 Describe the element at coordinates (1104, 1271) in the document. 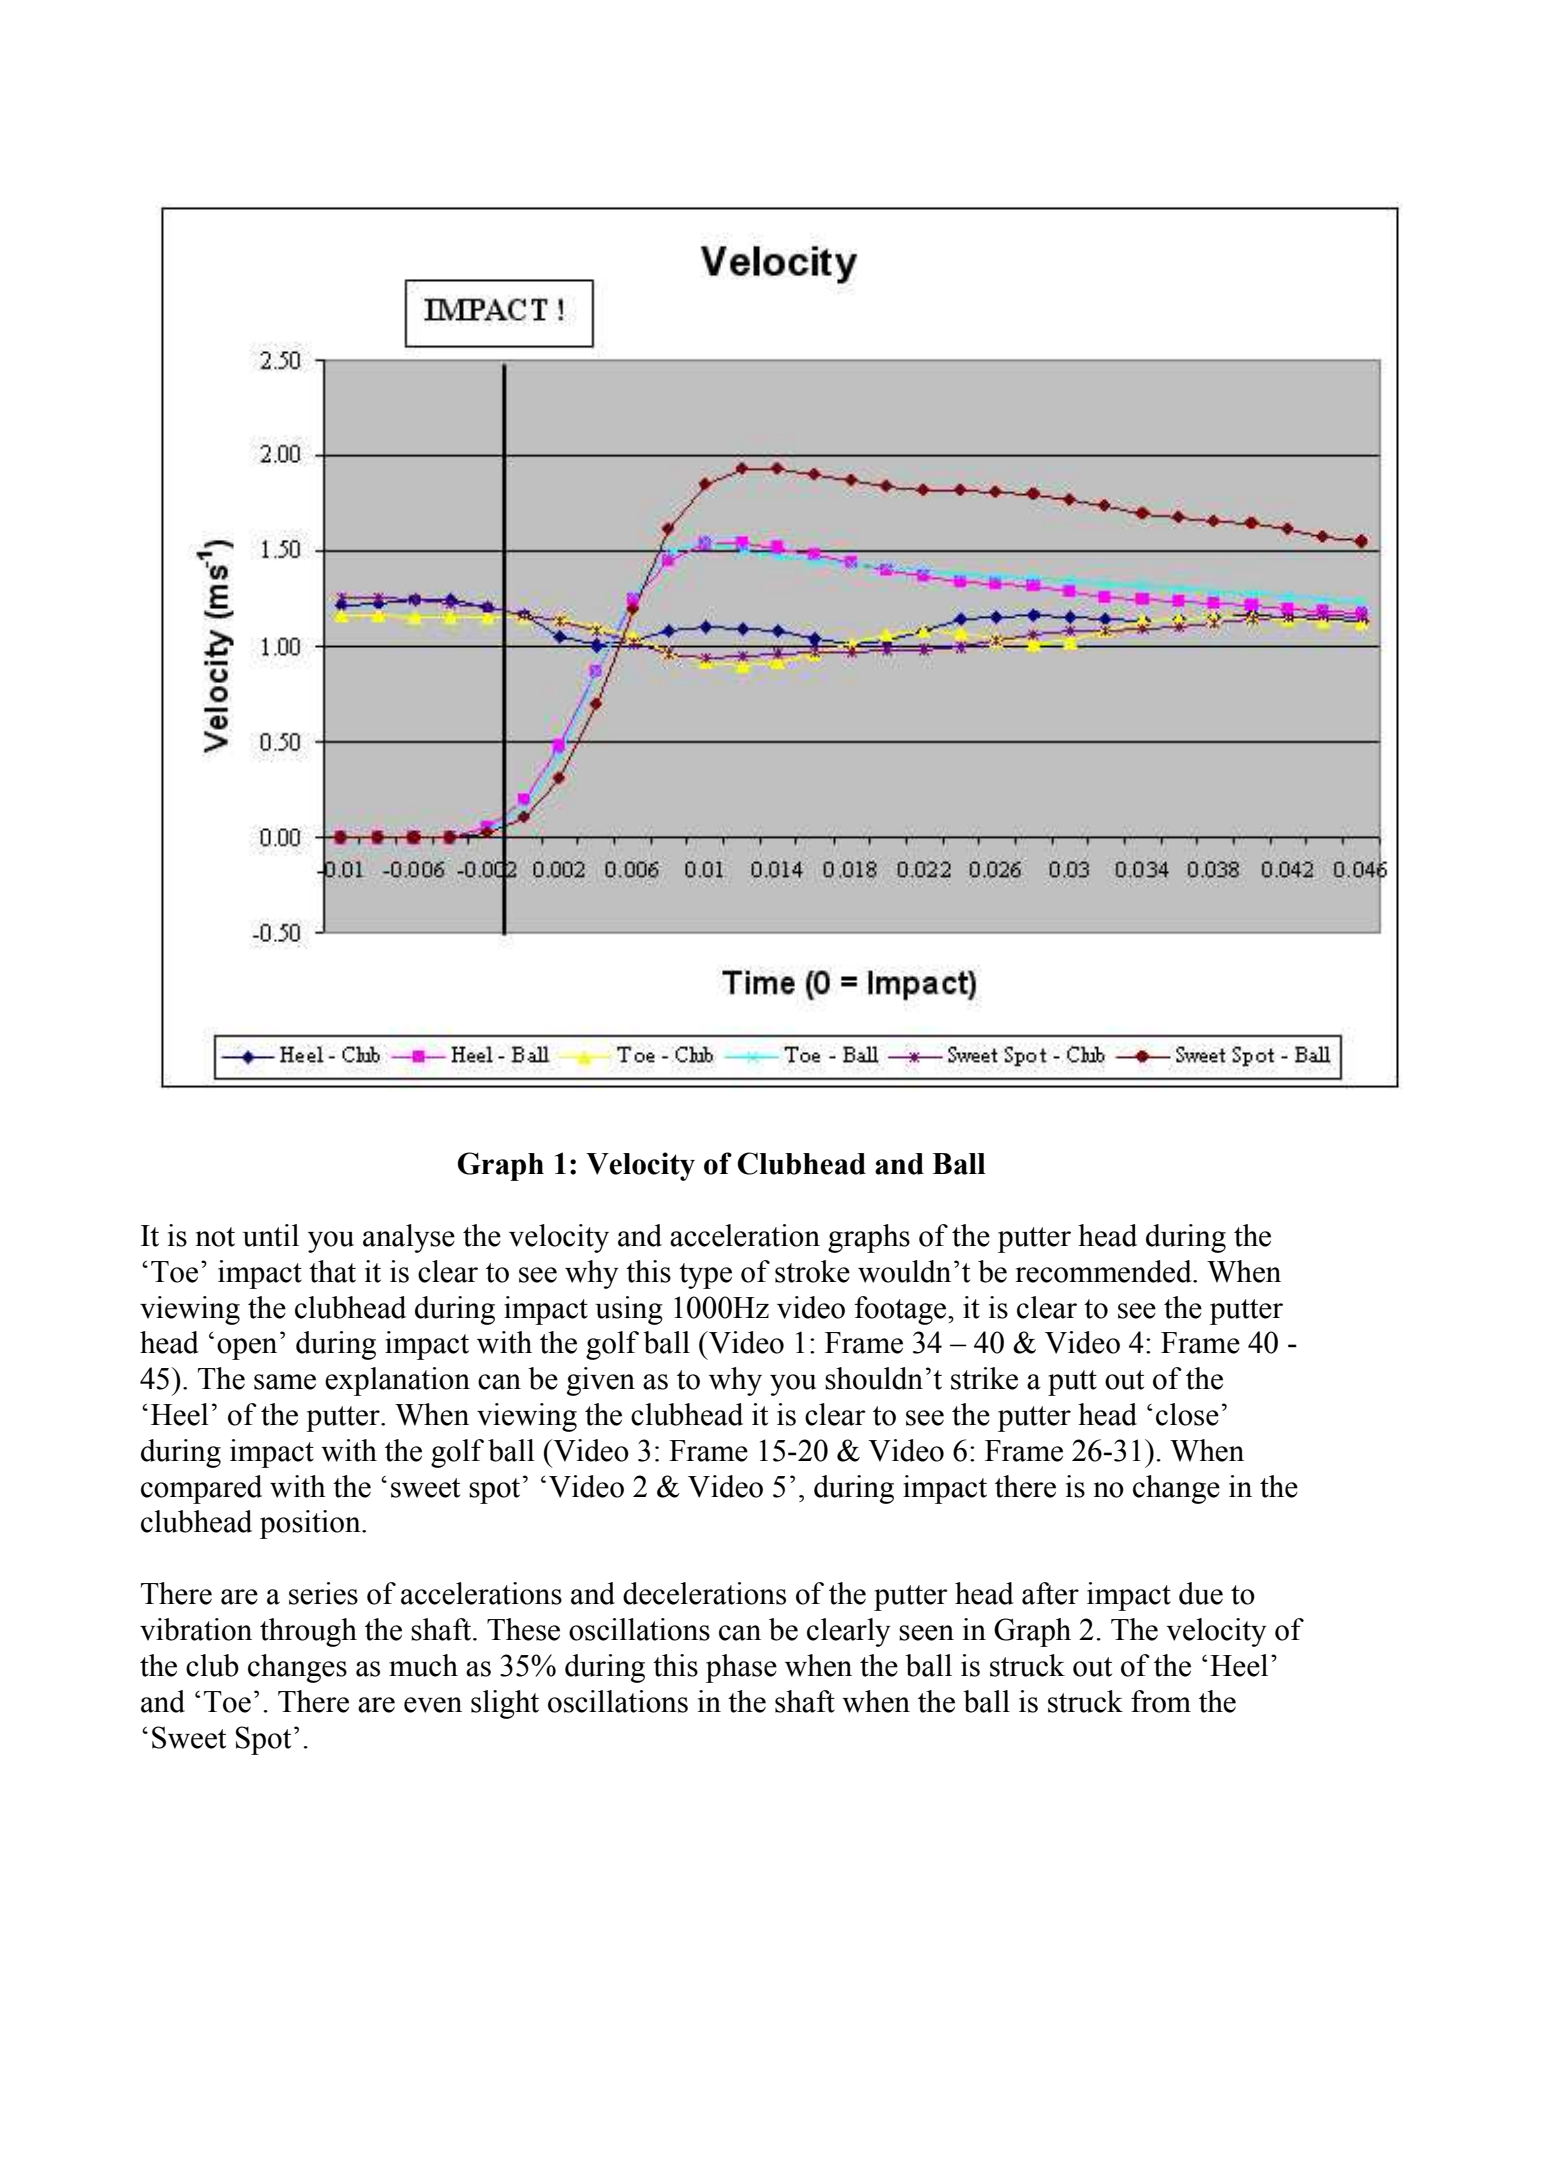

I see `recommended` at that location.
